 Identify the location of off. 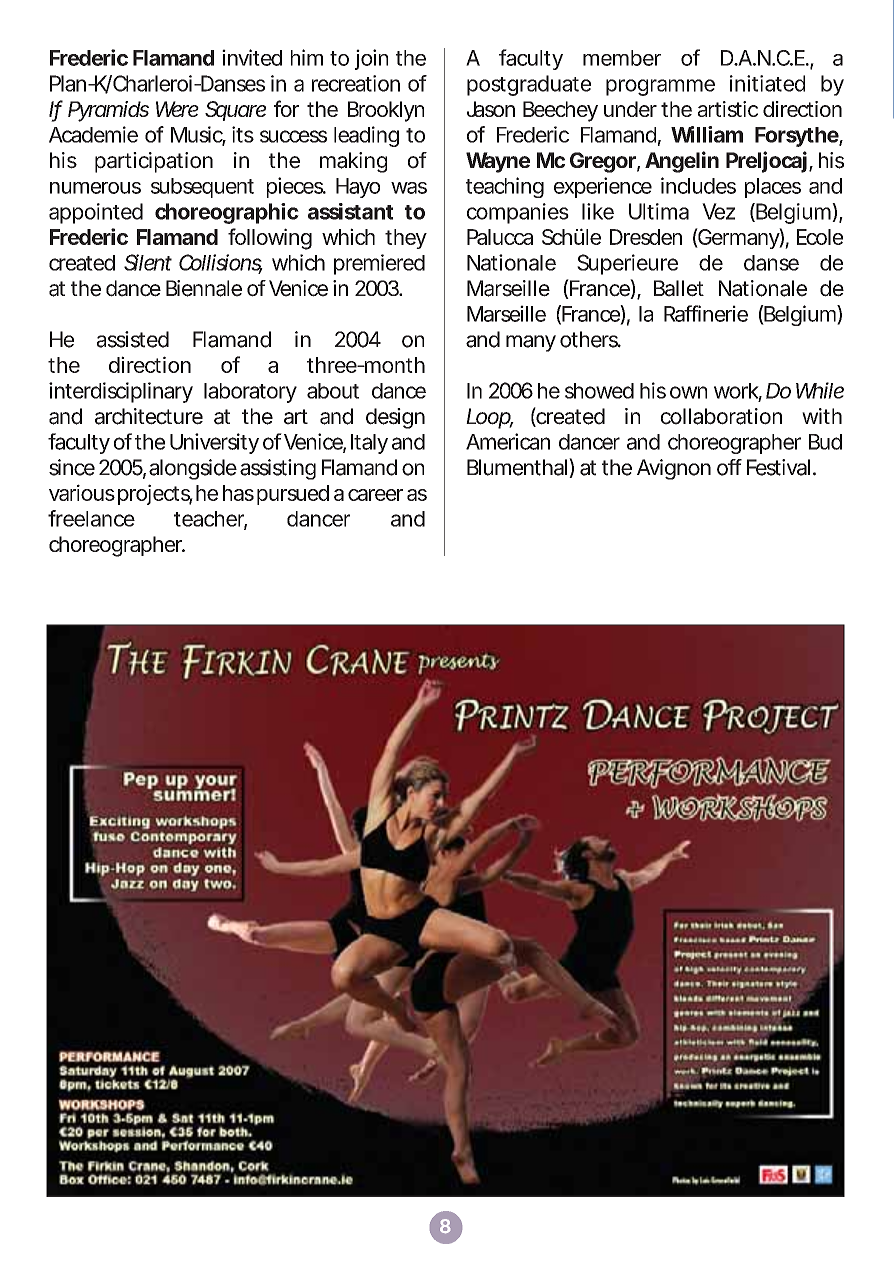
(729, 467).
